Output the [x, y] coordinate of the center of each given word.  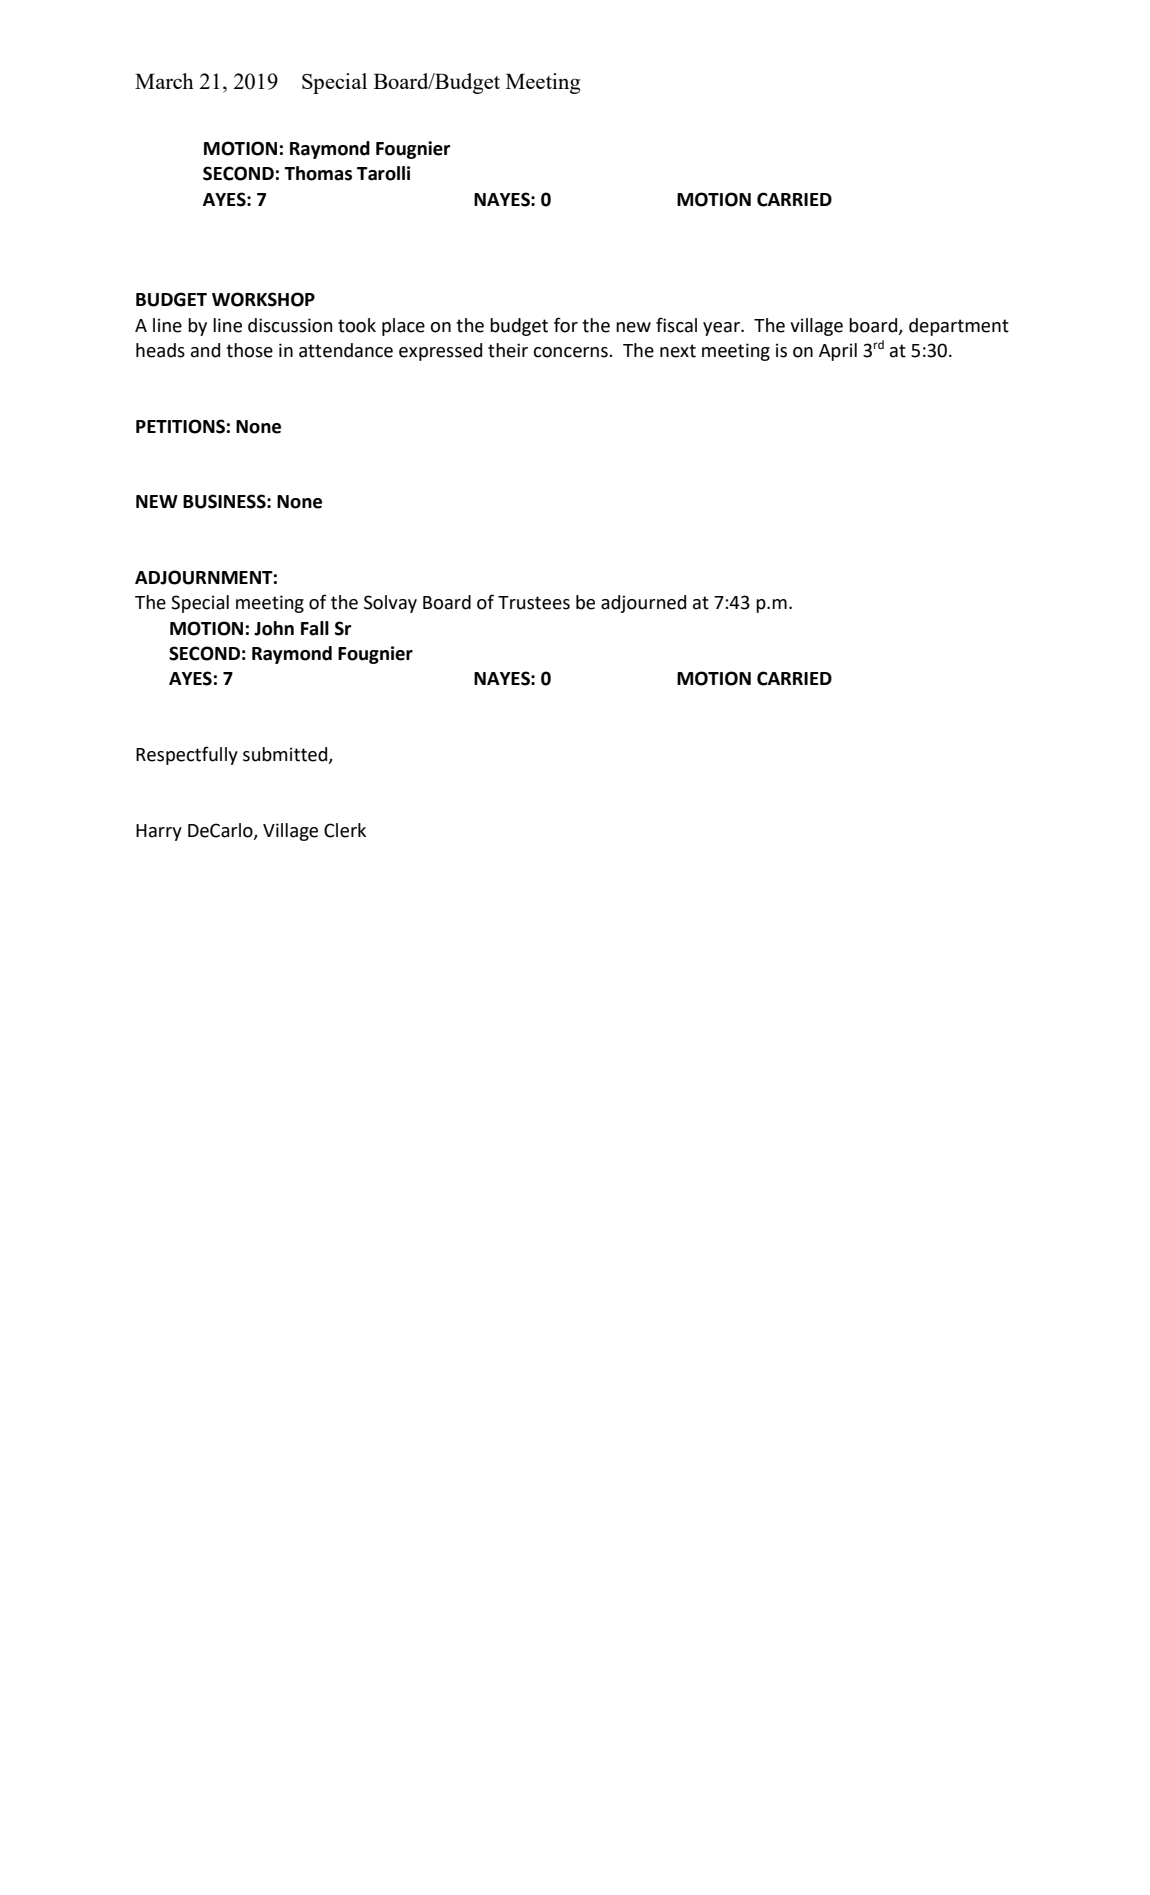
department [959, 327]
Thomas [318, 173]
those [249, 350]
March [164, 81]
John [274, 628]
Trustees [534, 603]
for [566, 325]
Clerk [345, 830]
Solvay [390, 604]
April [838, 352]
